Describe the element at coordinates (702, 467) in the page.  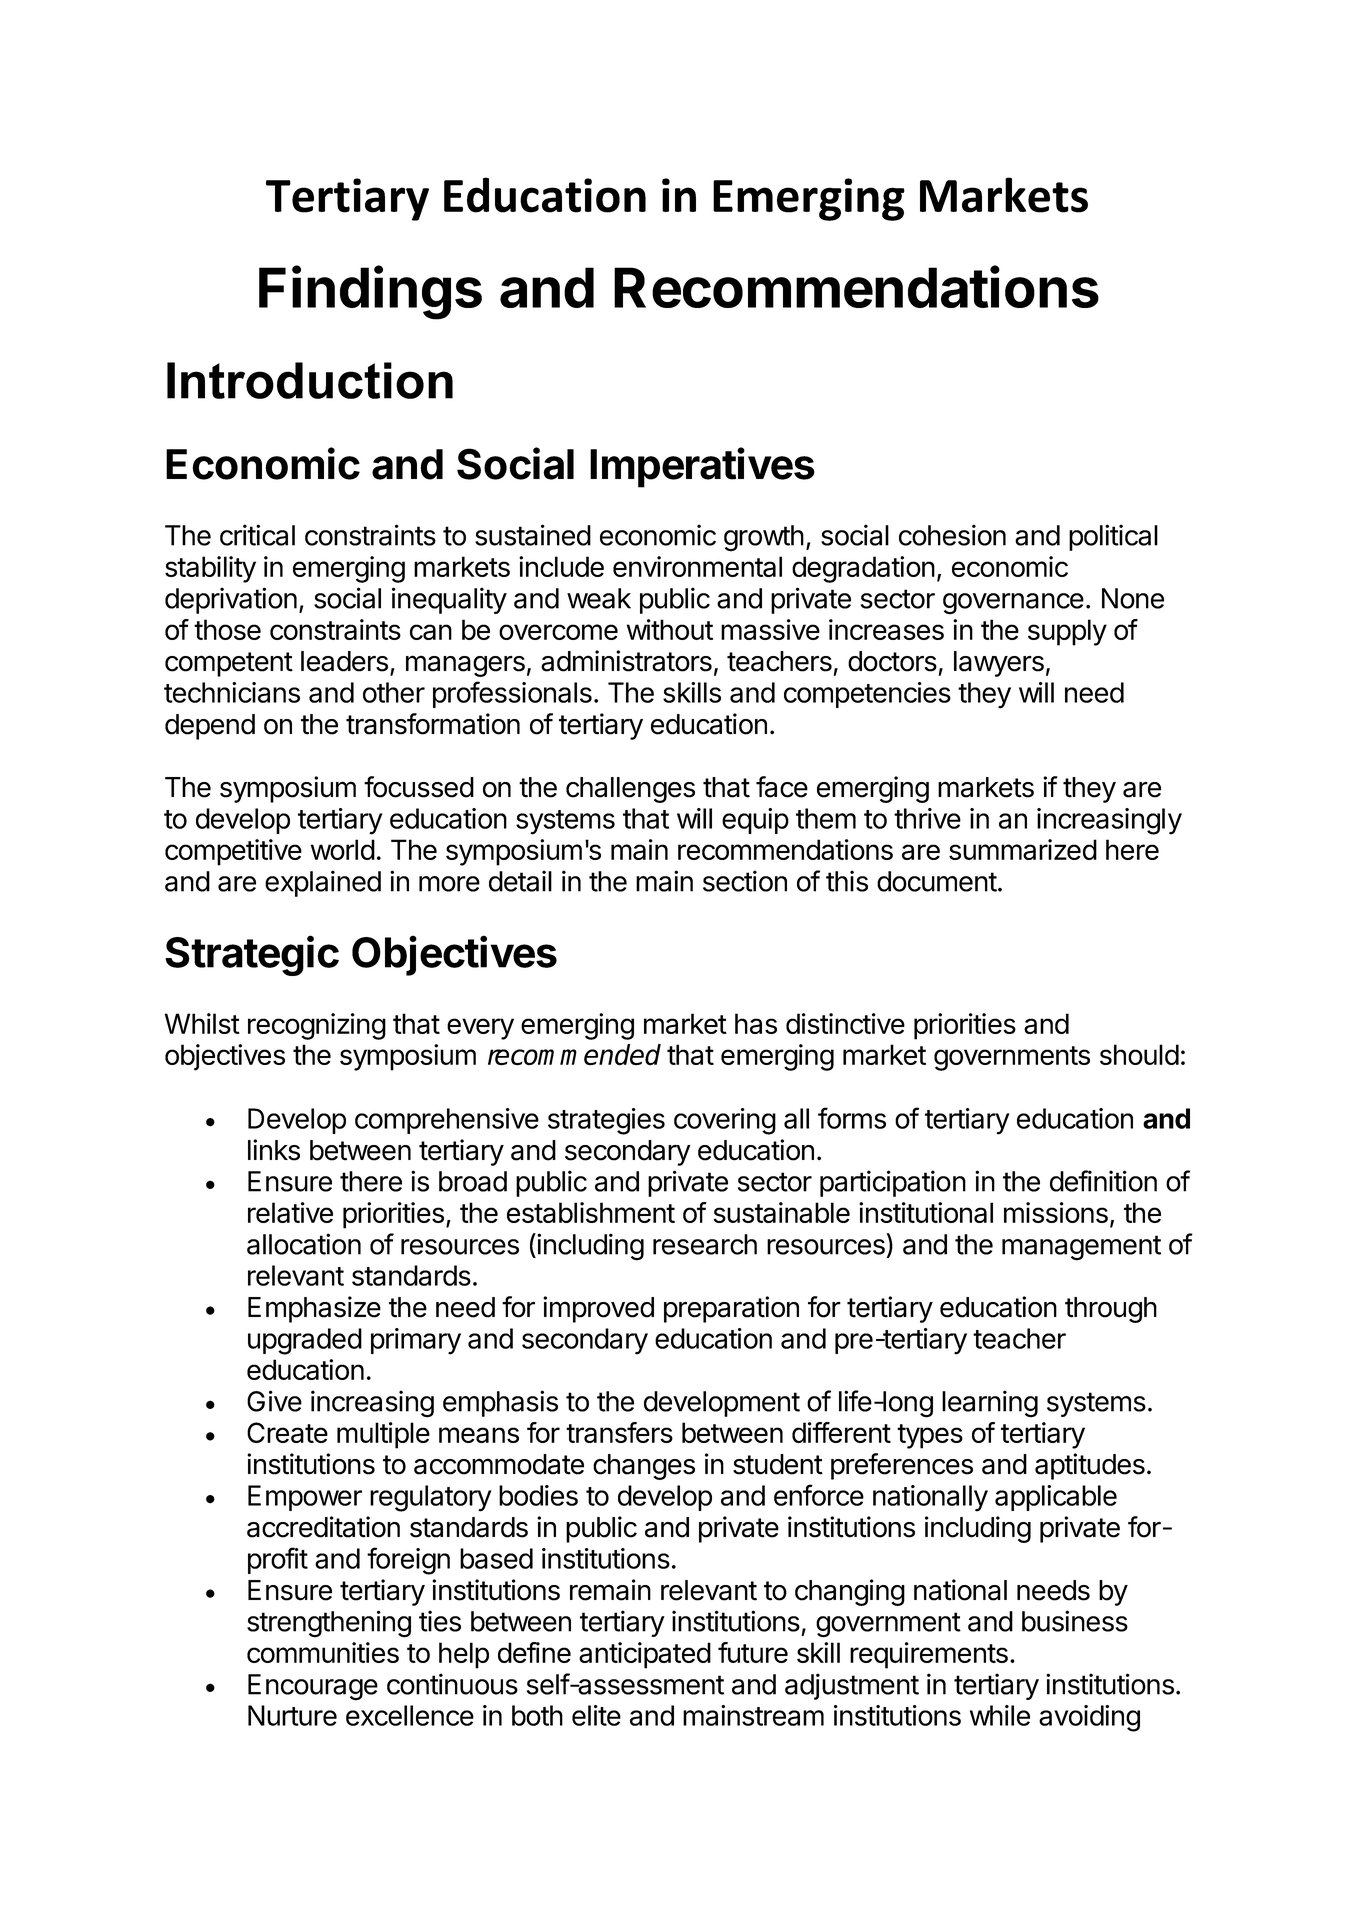
I see `Imperatives` at that location.
